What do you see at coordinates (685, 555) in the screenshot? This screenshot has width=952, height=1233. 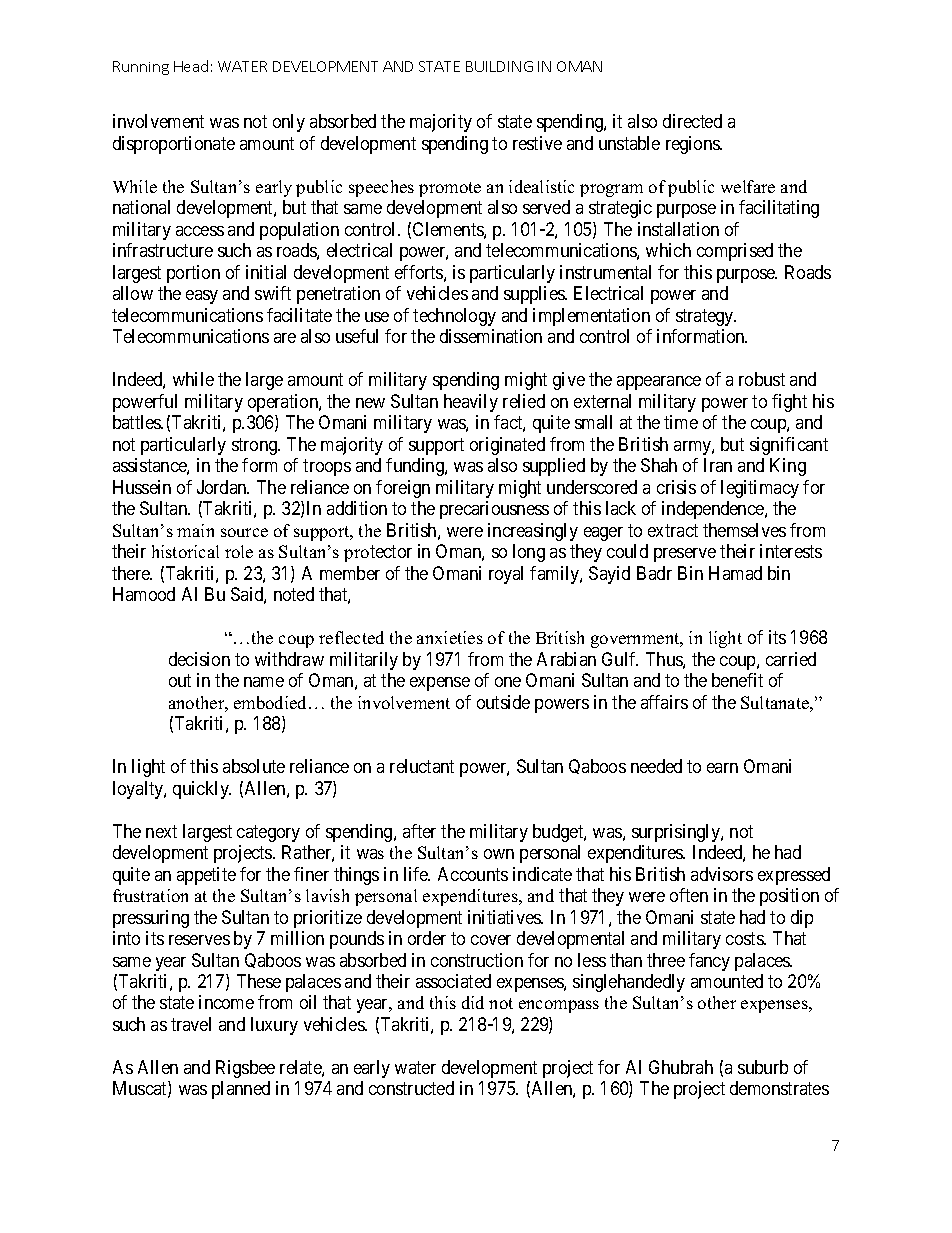 I see `preserve` at bounding box center [685, 555].
